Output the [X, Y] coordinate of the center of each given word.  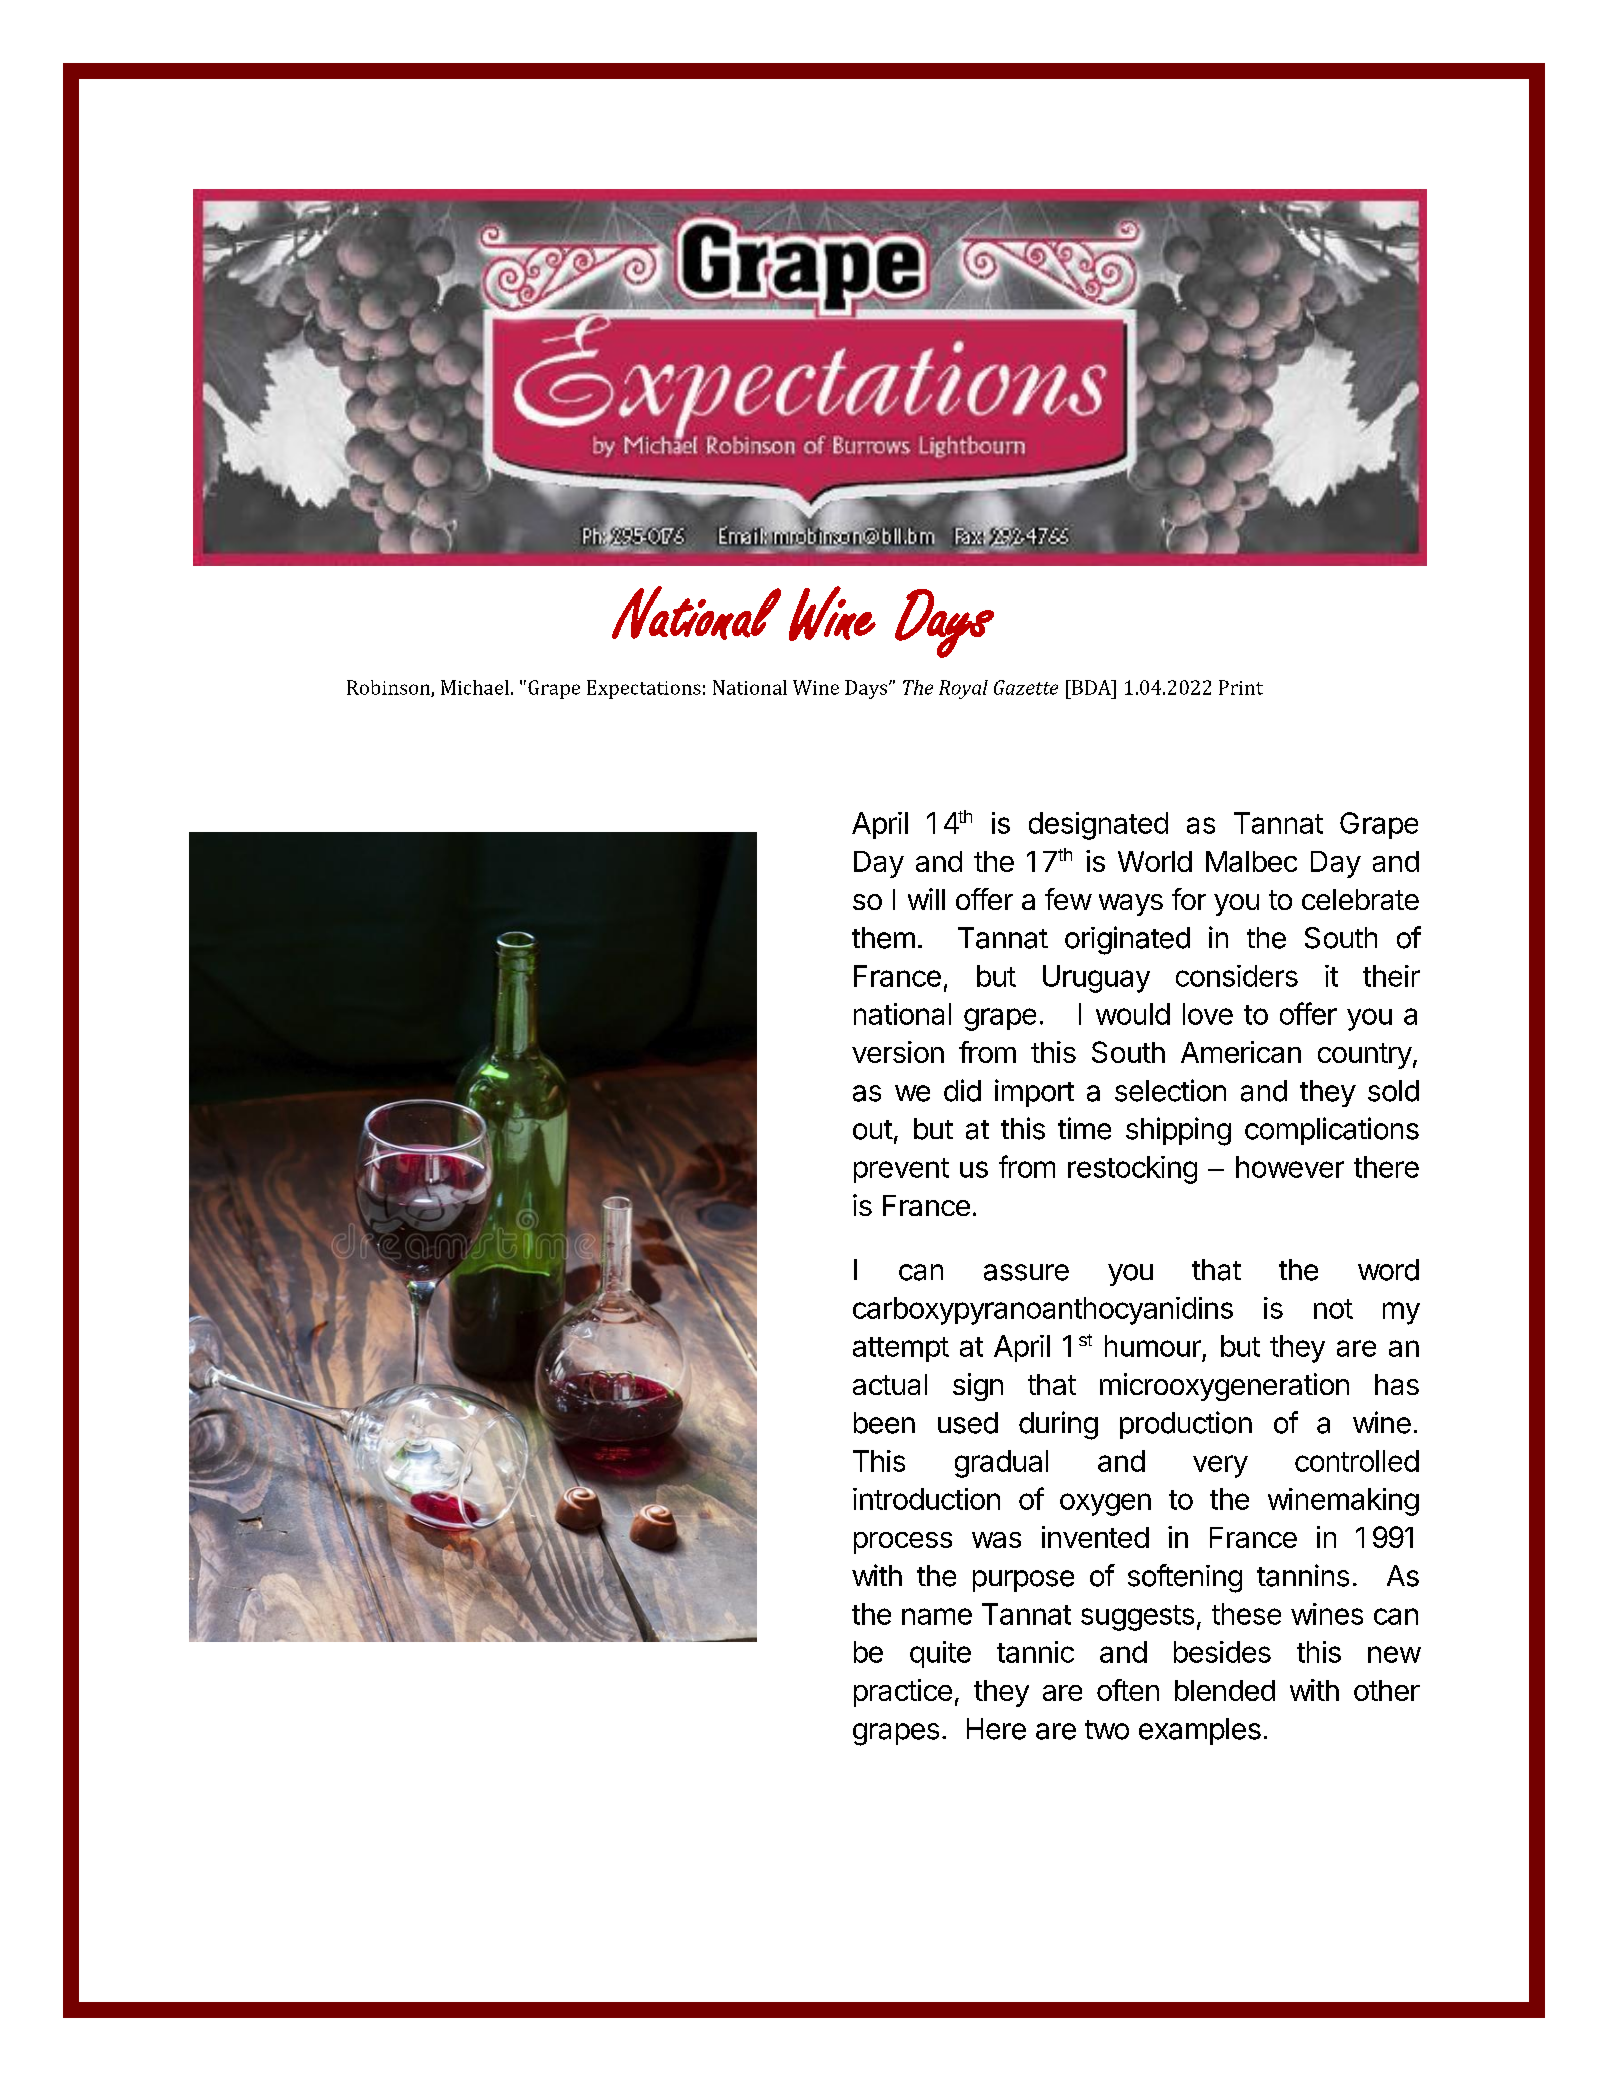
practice [903, 1693]
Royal [963, 689]
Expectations [644, 689]
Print [1241, 687]
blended [1225, 1690]
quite [940, 1654]
